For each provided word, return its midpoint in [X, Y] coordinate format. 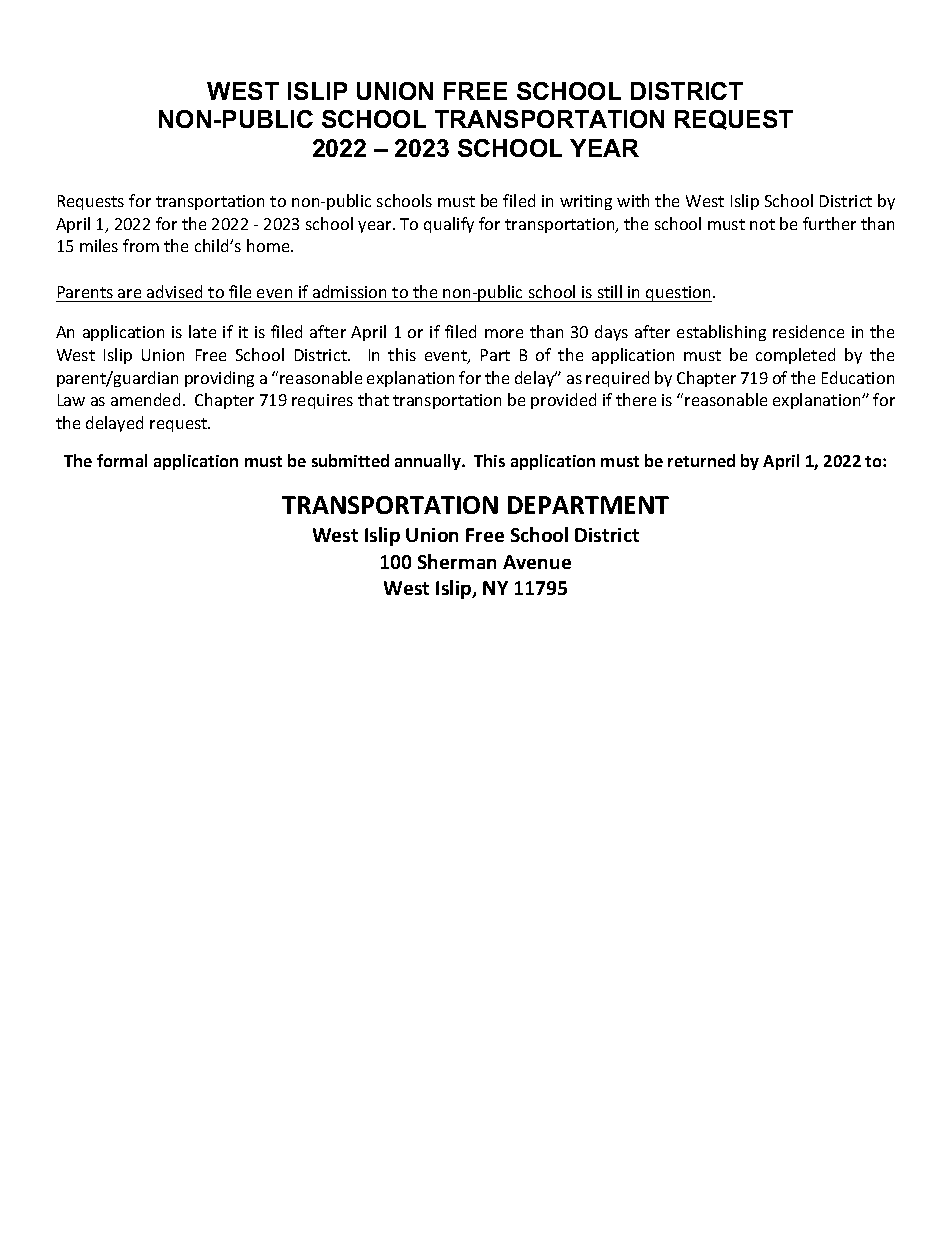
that [373, 399]
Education [858, 377]
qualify [449, 225]
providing [219, 379]
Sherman [457, 561]
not [762, 224]
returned [701, 460]
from [141, 245]
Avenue [537, 562]
